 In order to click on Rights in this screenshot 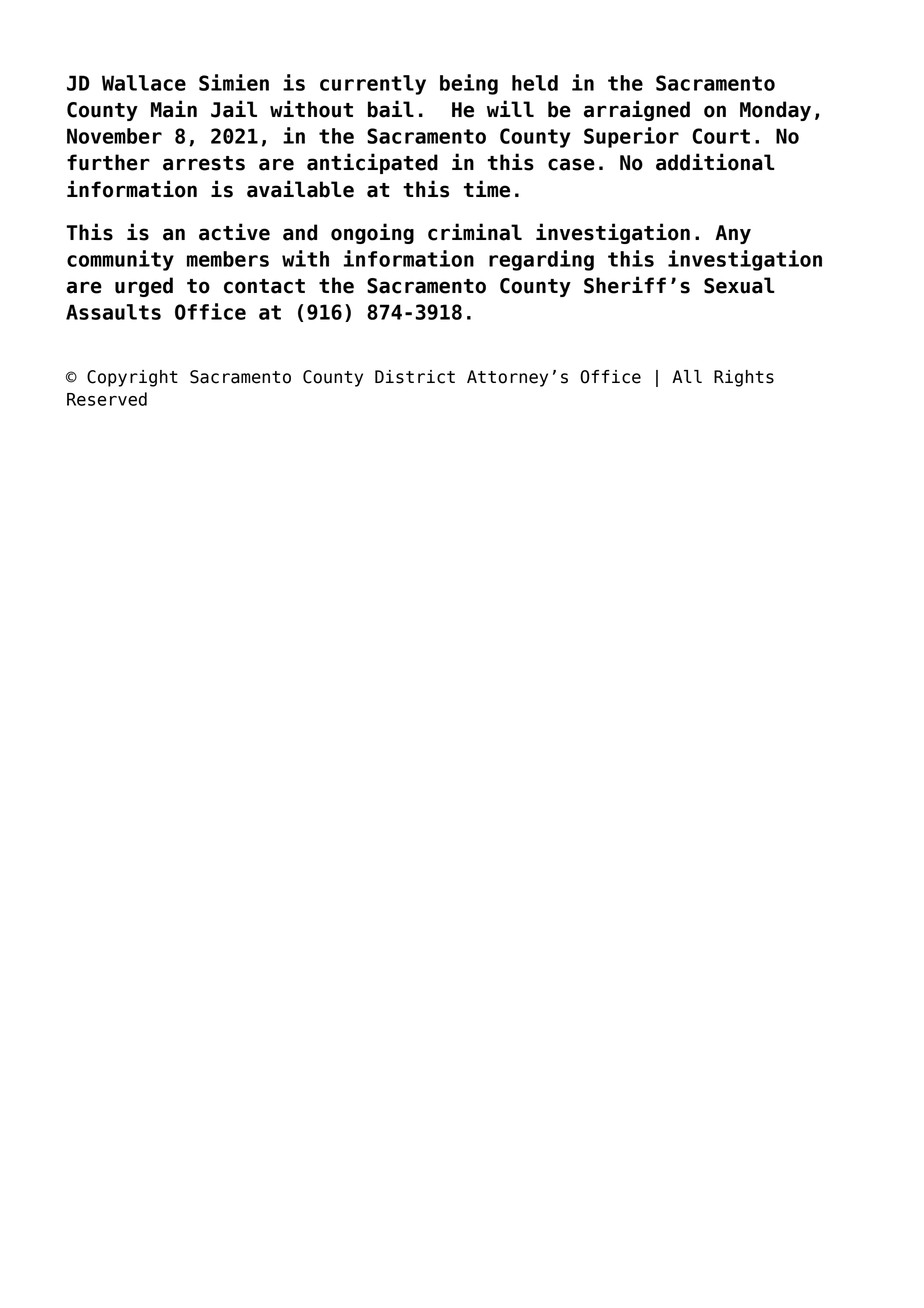, I will do `click(744, 378)`.
